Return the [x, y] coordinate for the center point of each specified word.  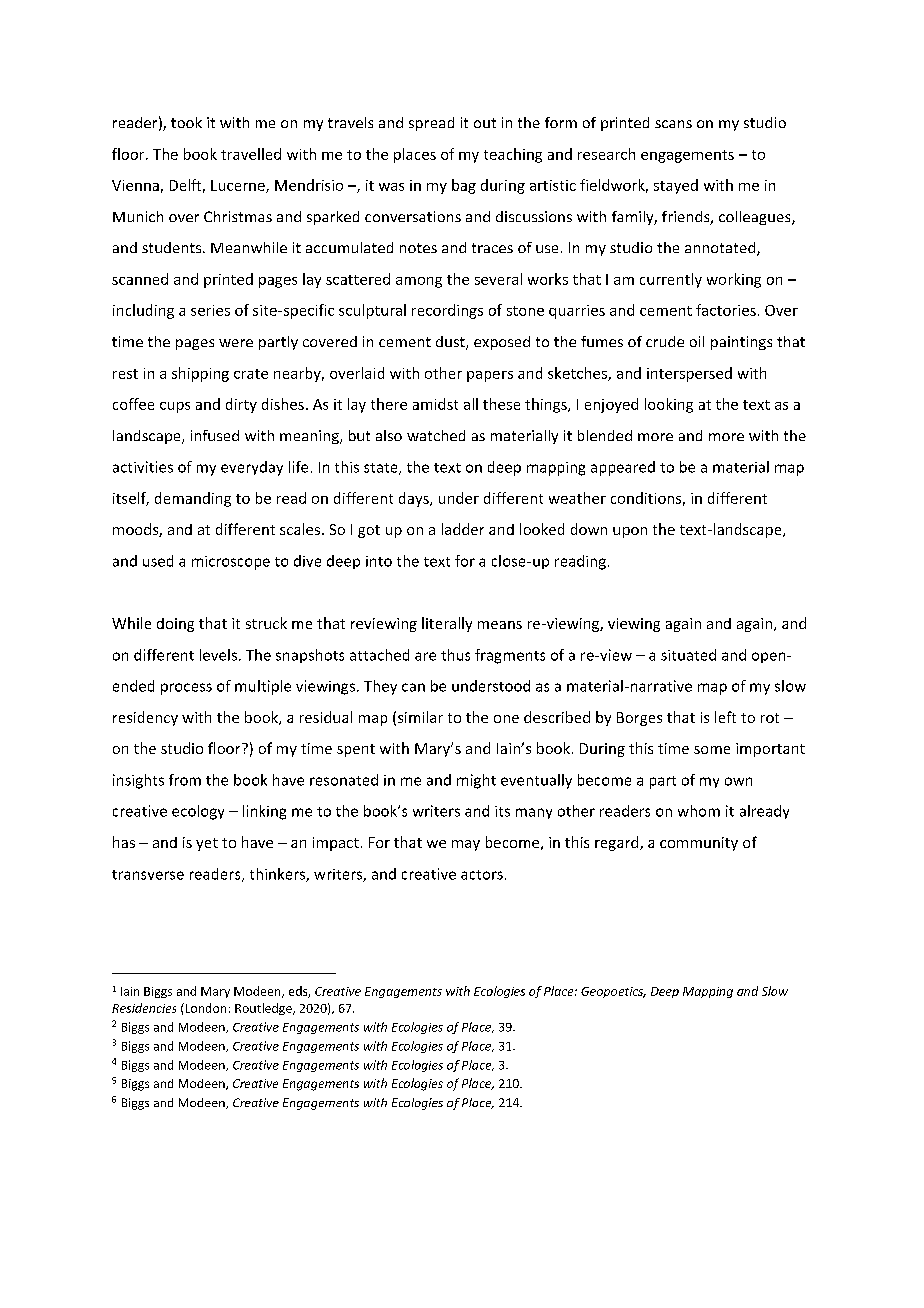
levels [218, 655]
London [204, 1008]
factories [726, 310]
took [186, 122]
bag [464, 186]
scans [673, 124]
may [466, 845]
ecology [198, 812]
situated [688, 655]
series [210, 310]
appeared [623, 468]
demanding [193, 499]
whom [699, 811]
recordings [447, 311]
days [415, 499]
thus [455, 655]
